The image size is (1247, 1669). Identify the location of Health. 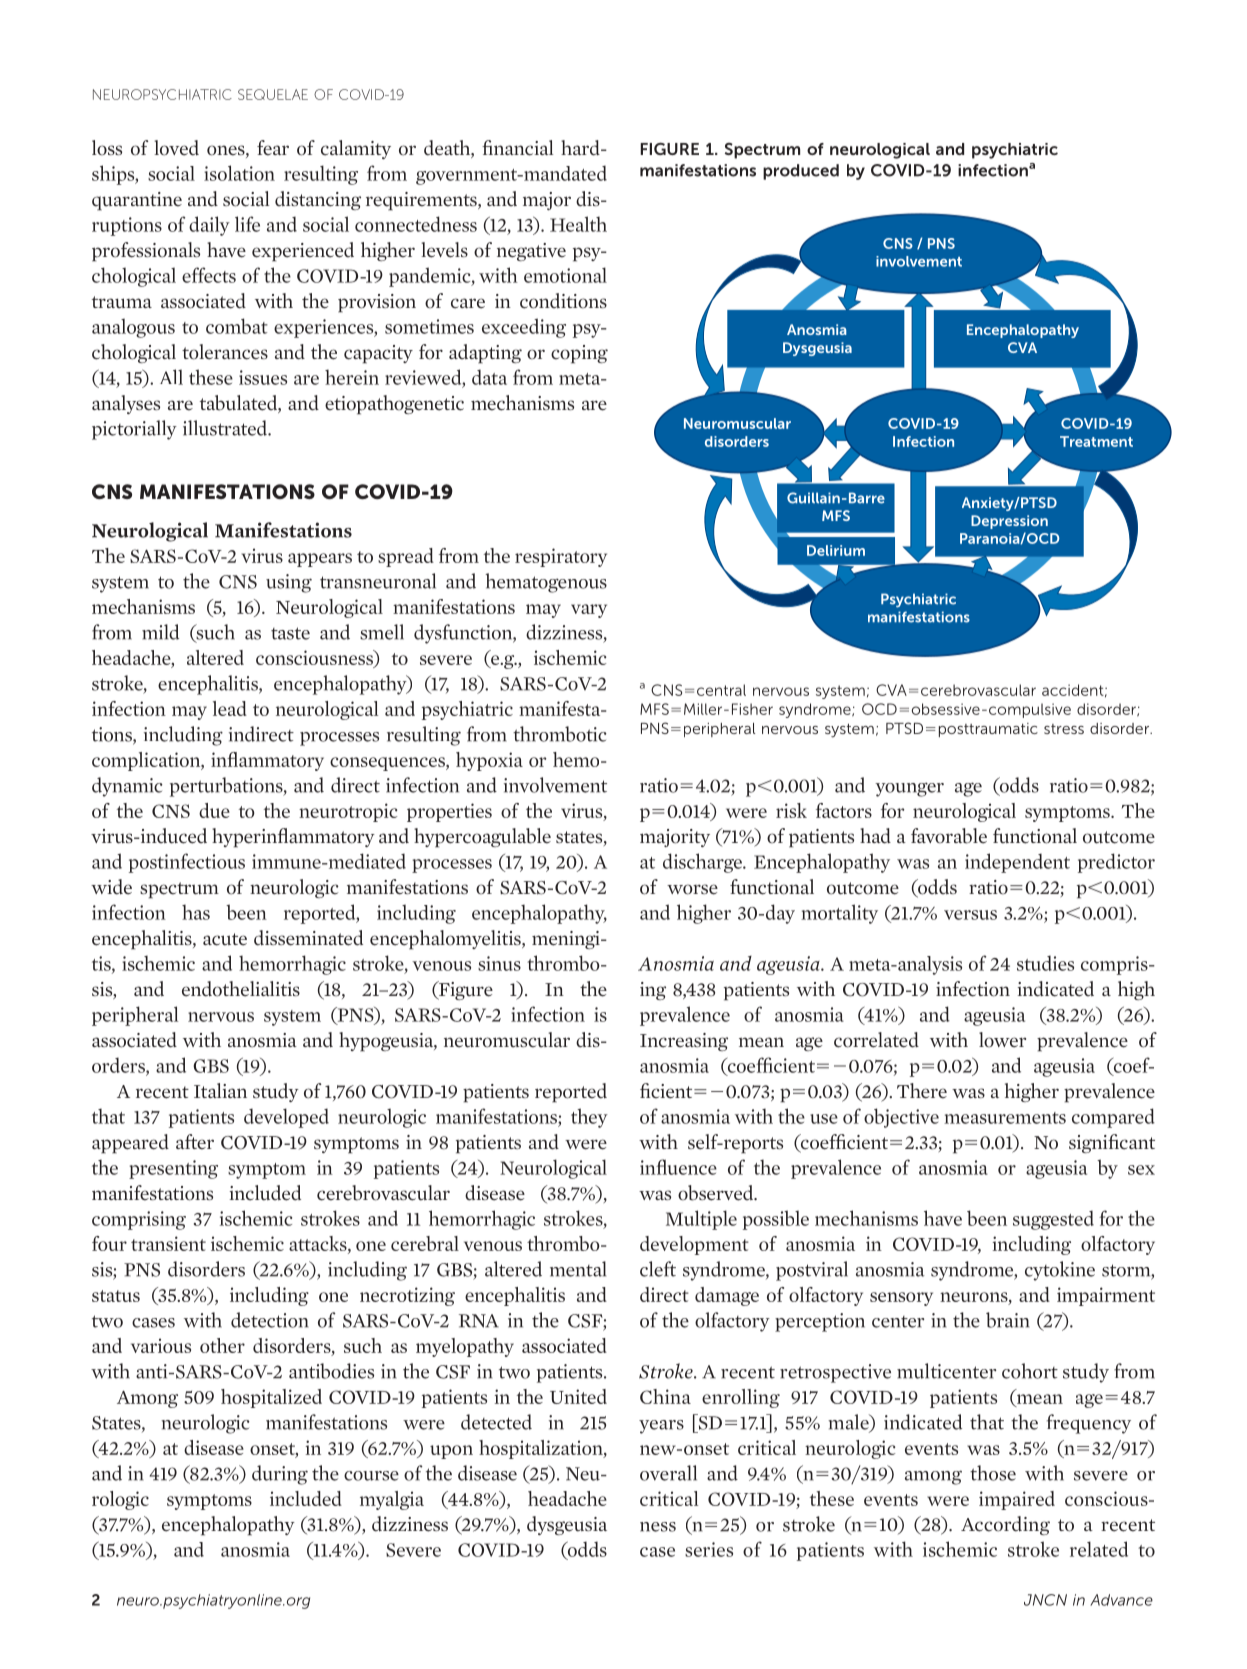
(578, 224).
